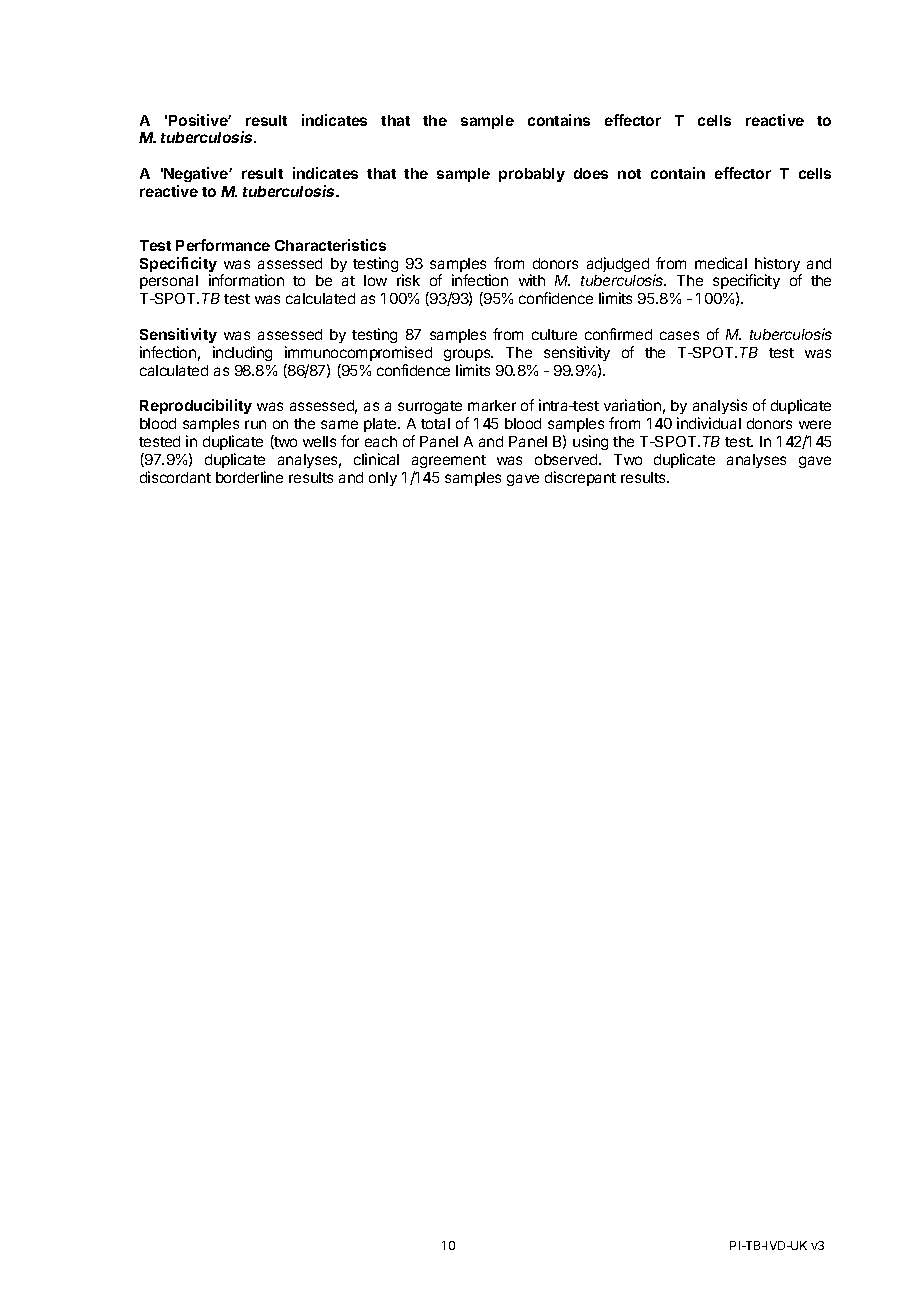 This screenshot has height=1308, width=924. Describe the element at coordinates (679, 335) in the screenshot. I see `cases` at that location.
